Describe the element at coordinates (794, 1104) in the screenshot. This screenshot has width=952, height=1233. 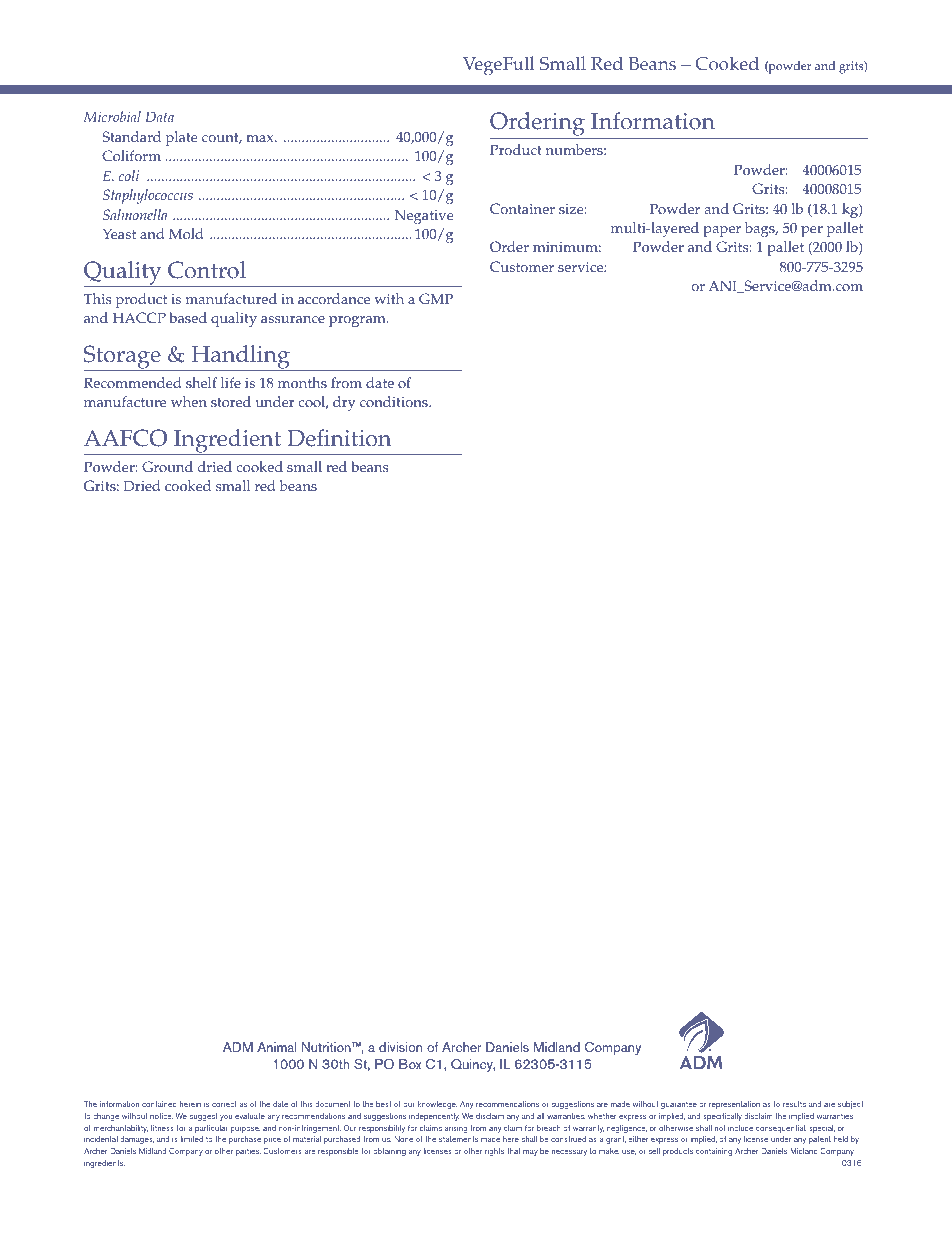
I see `results` at that location.
